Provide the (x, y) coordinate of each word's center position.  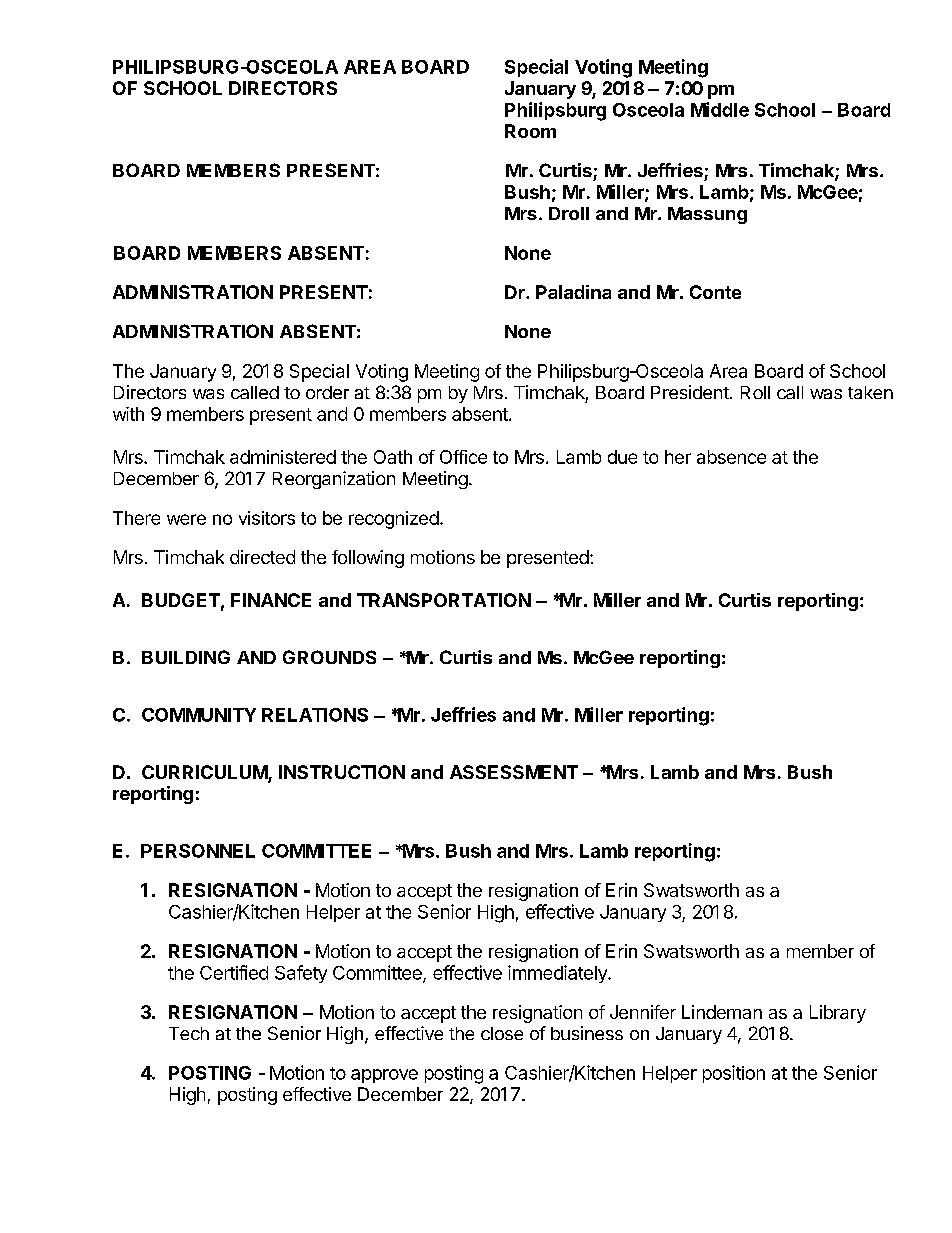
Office (463, 457)
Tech (189, 1033)
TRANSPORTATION (444, 600)
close (502, 1033)
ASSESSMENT (514, 772)
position (734, 1074)
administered (283, 457)
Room (530, 131)
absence (731, 457)
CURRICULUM (205, 773)
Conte (715, 292)
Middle (720, 109)
